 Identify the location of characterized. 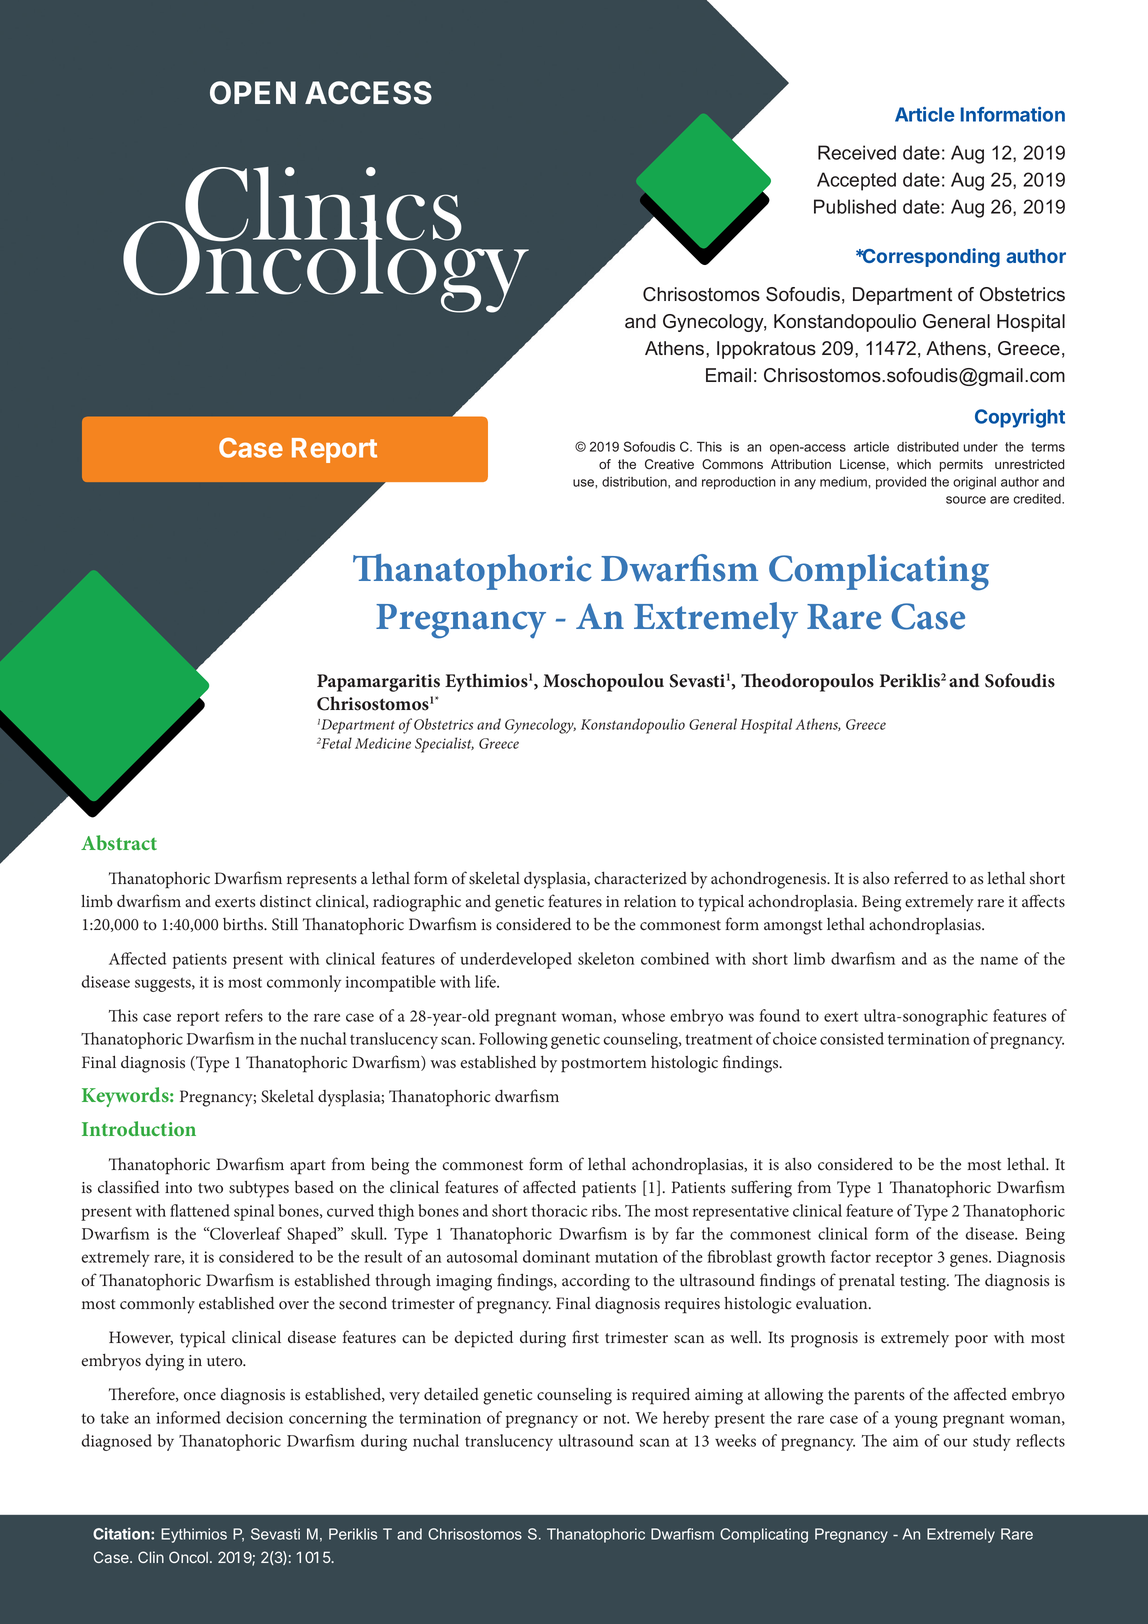
(640, 878).
